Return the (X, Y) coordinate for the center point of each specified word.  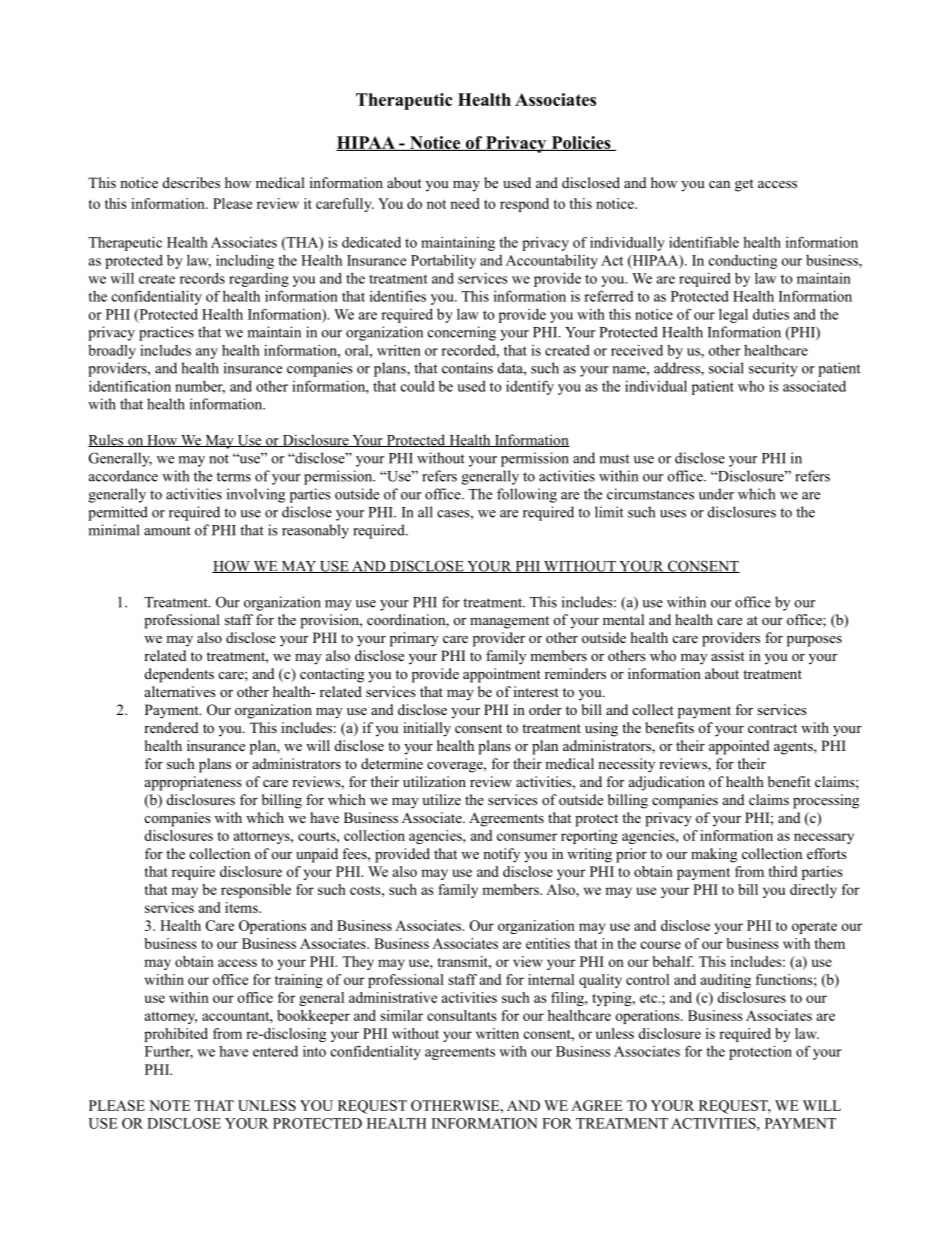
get (744, 185)
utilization (434, 781)
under (716, 494)
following (527, 495)
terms (234, 477)
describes (191, 182)
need (465, 203)
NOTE (170, 1105)
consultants (461, 1015)
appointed (739, 747)
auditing (726, 981)
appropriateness (193, 783)
